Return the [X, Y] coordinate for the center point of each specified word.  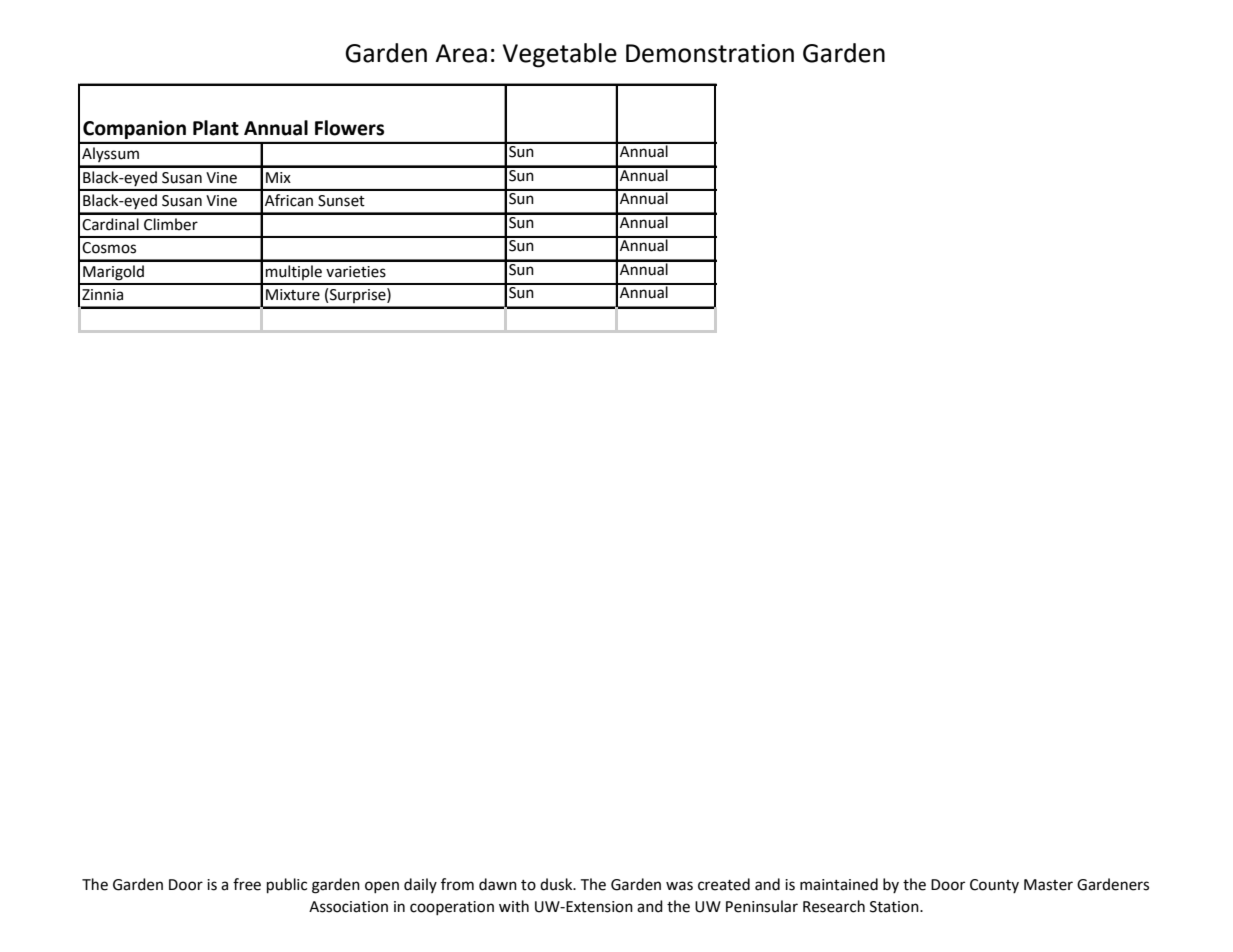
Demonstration [710, 53]
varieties [356, 272]
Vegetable [560, 55]
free [247, 884]
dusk [557, 884]
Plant [216, 128]
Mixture [293, 295]
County [994, 886]
